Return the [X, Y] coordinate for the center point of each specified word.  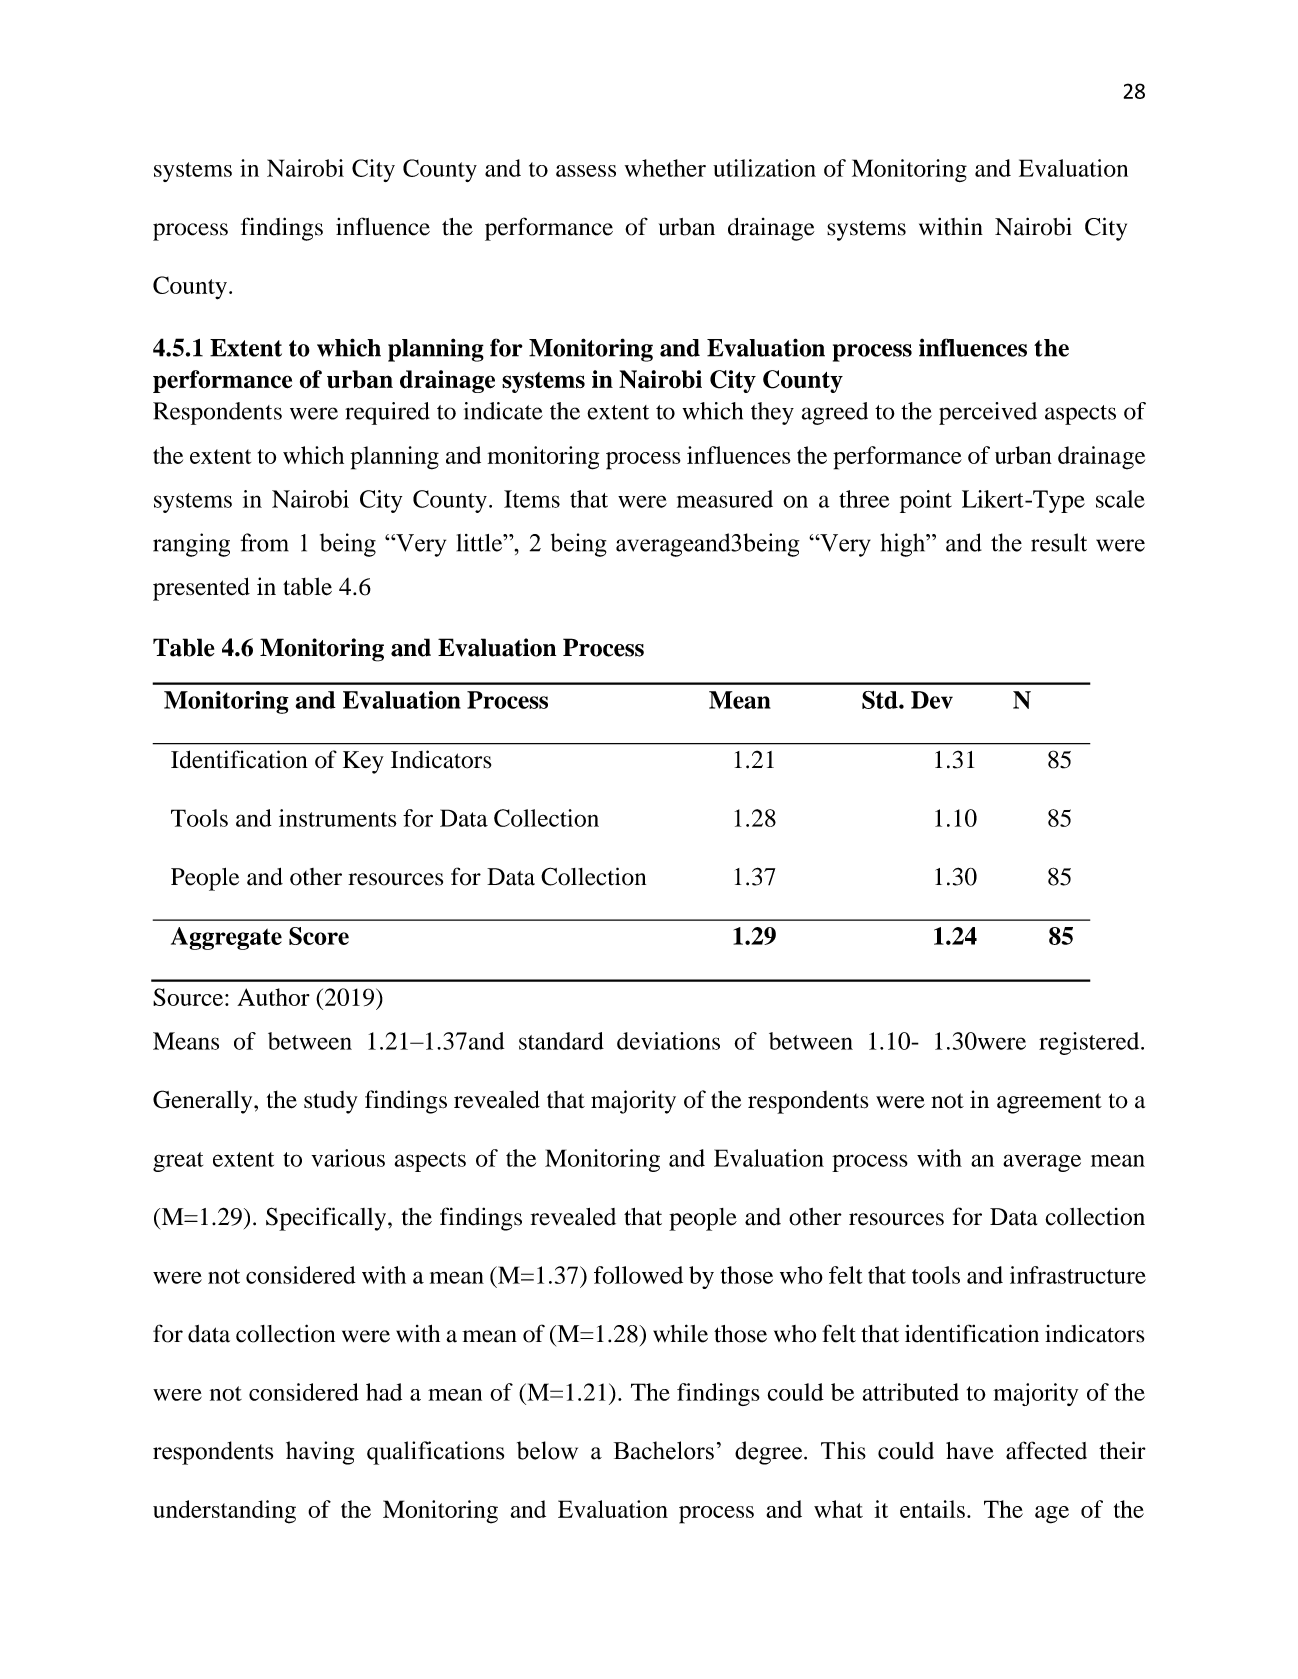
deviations [668, 1041]
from [265, 542]
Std [881, 700]
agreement [1049, 1103]
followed [638, 1275]
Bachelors [664, 1450]
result [1059, 542]
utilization [764, 168]
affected [1046, 1450]
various [348, 1158]
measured [725, 499]
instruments [338, 818]
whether [665, 168]
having [320, 1453]
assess [586, 171]
